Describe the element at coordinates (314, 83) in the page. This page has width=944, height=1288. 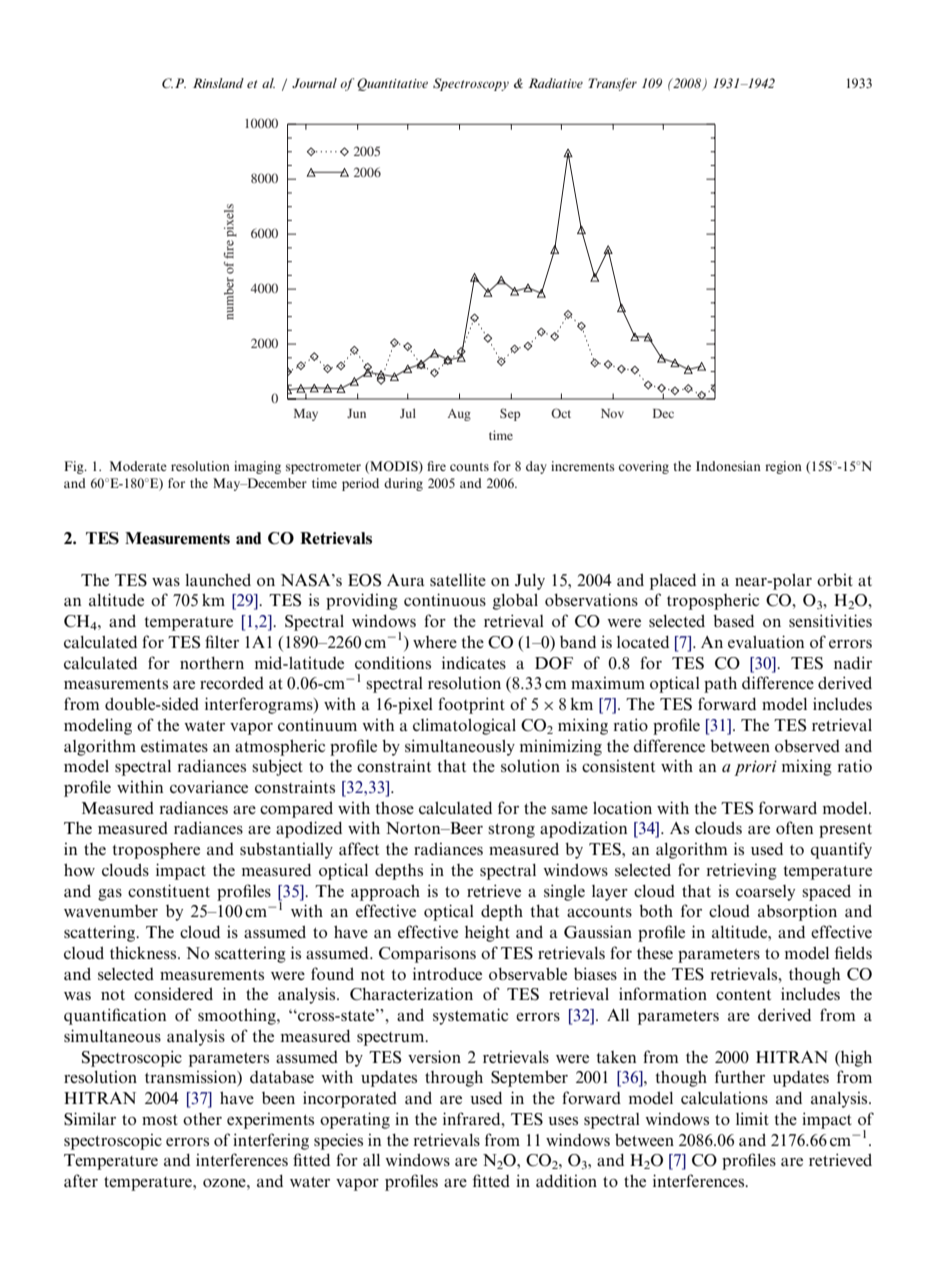
I see `Journal` at that location.
